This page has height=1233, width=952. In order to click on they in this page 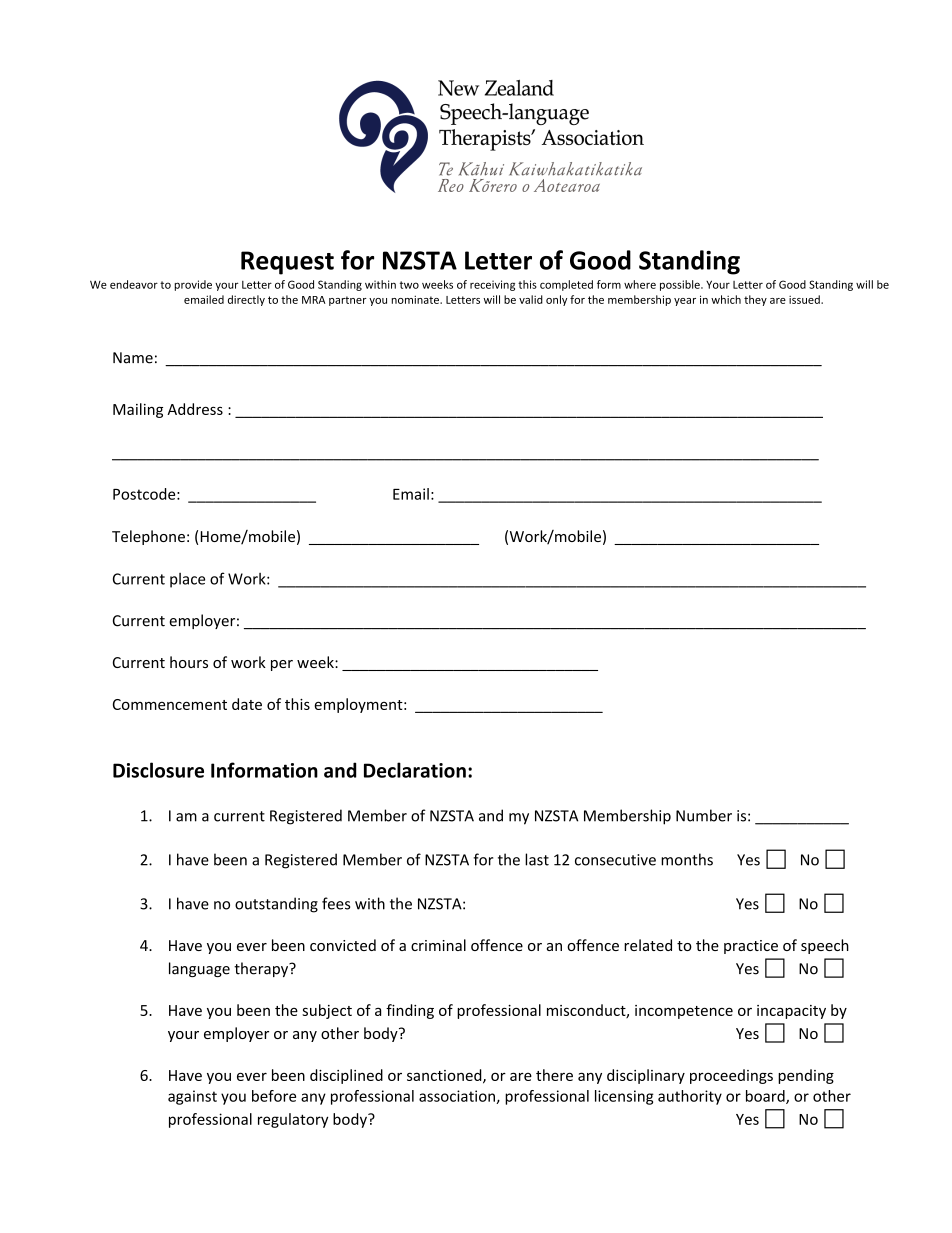, I will do `click(755, 300)`.
